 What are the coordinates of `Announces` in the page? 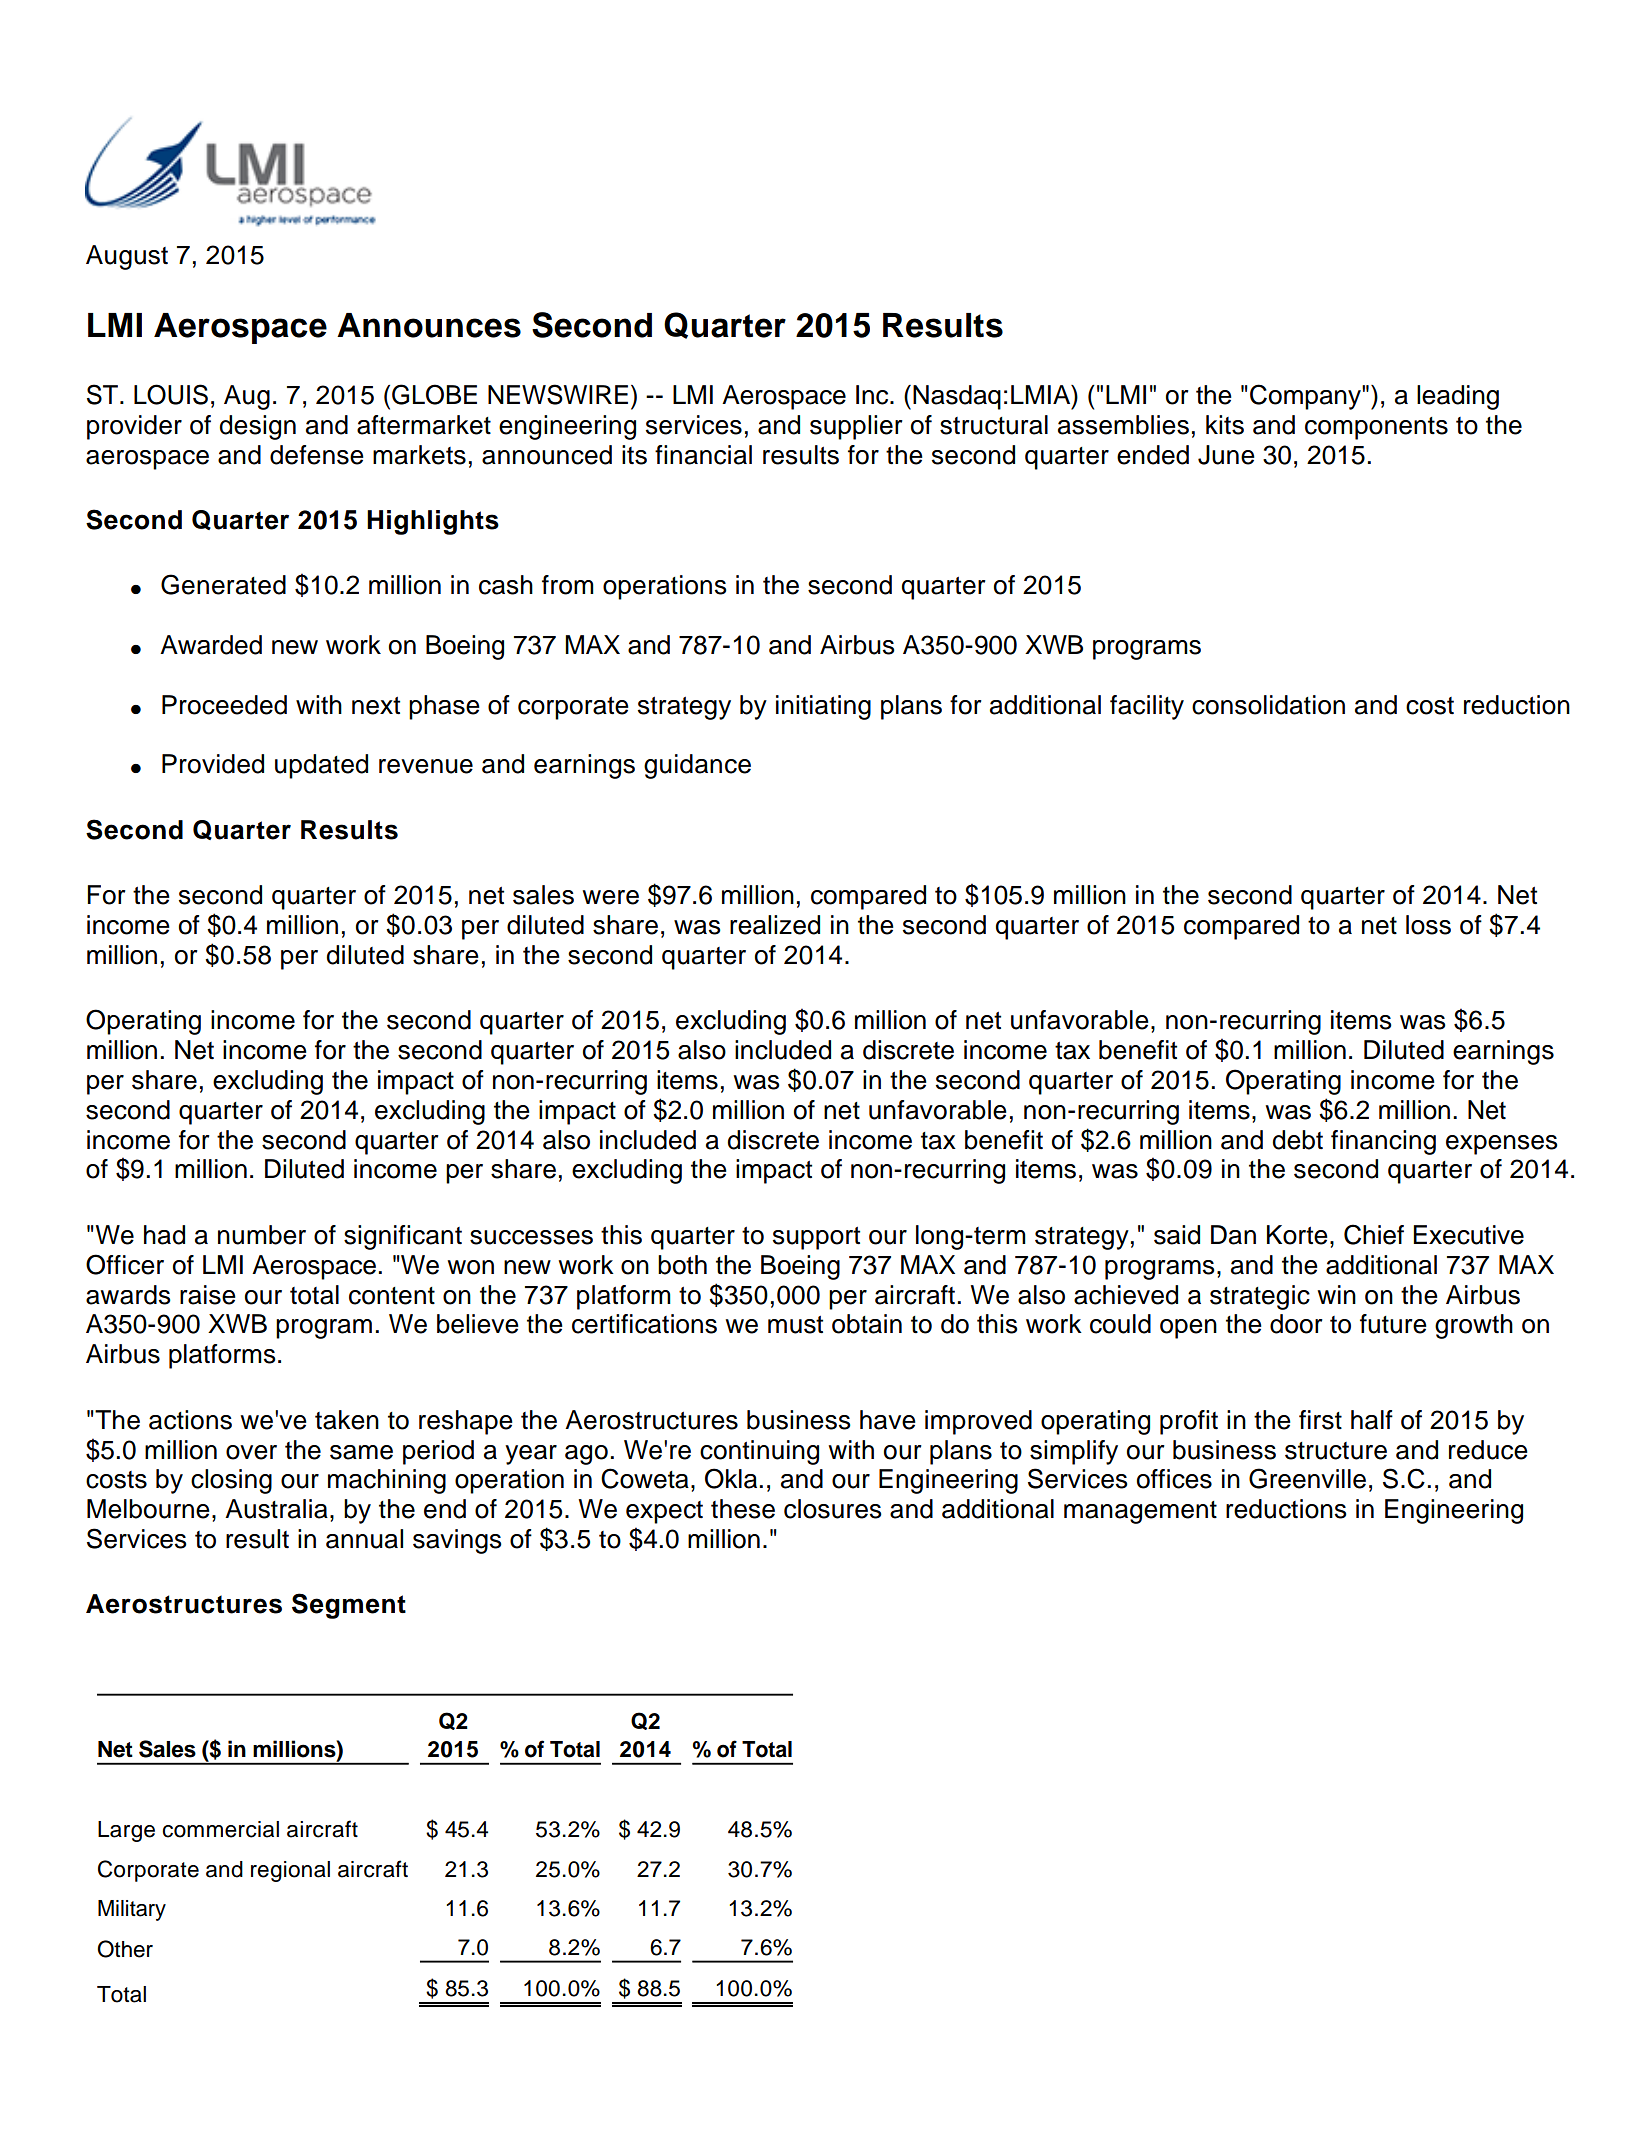 It's located at (429, 325).
